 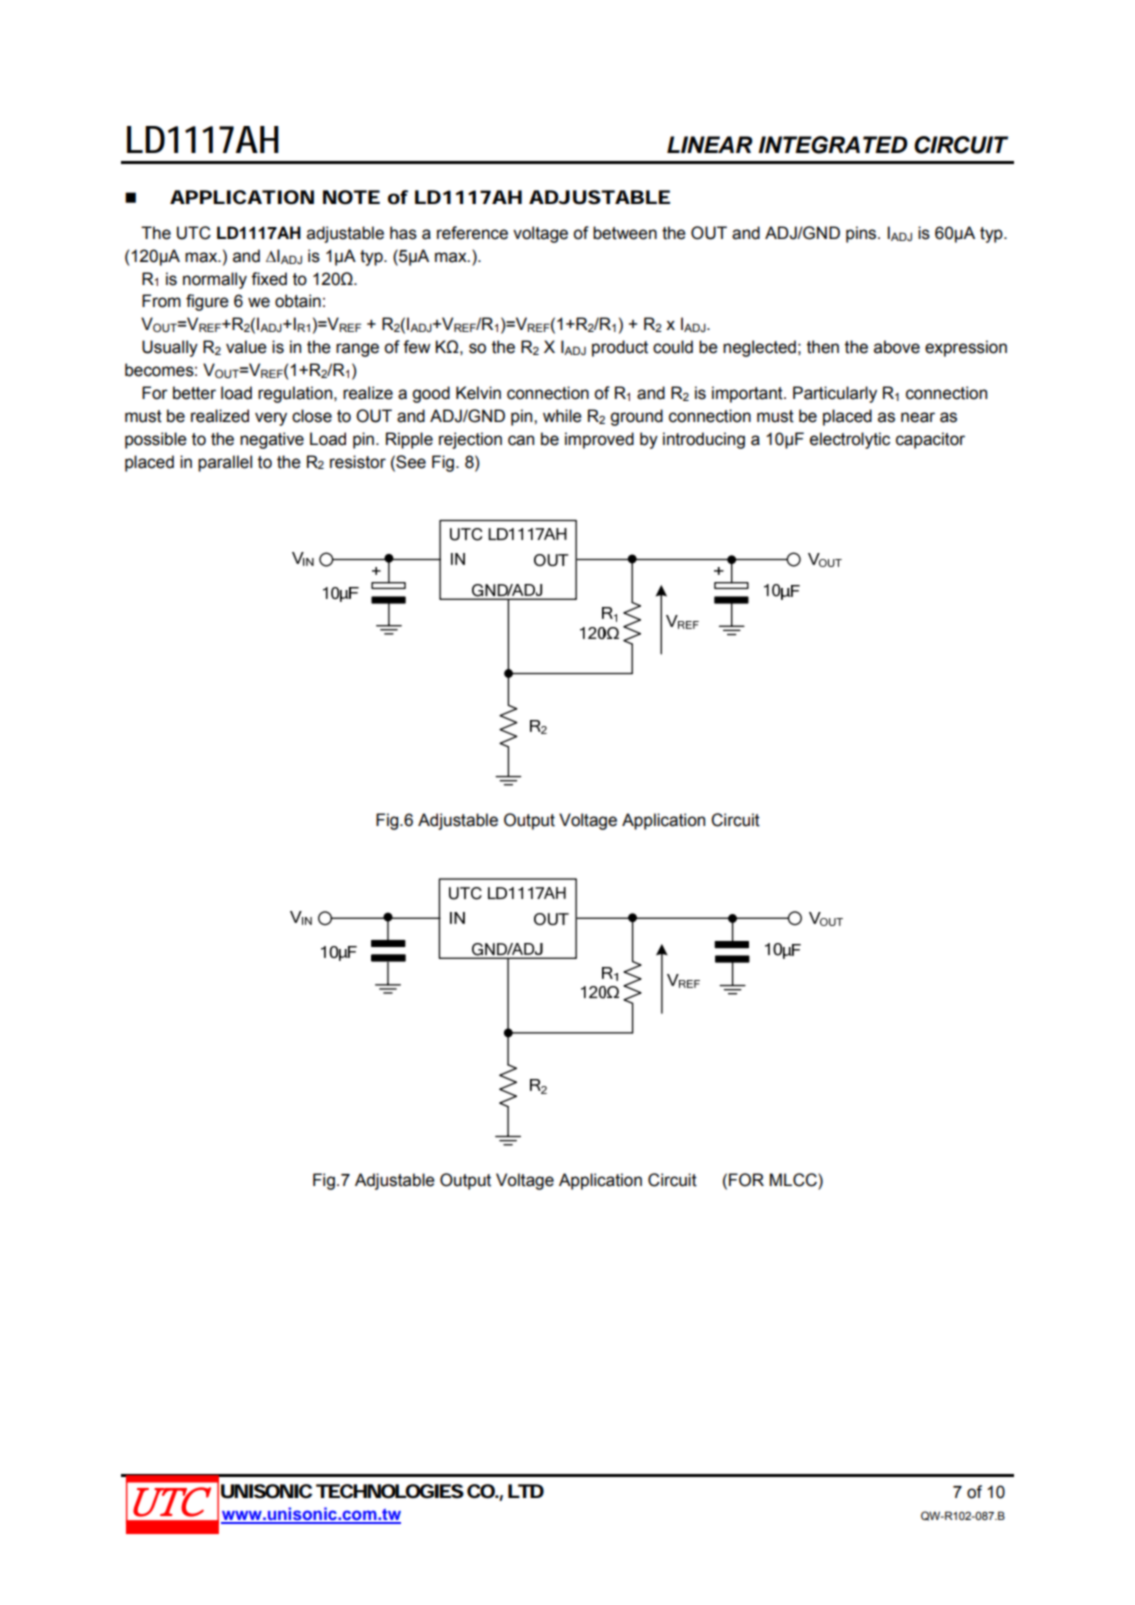 What do you see at coordinates (478, 393) in the screenshot?
I see `Kelvin` at bounding box center [478, 393].
